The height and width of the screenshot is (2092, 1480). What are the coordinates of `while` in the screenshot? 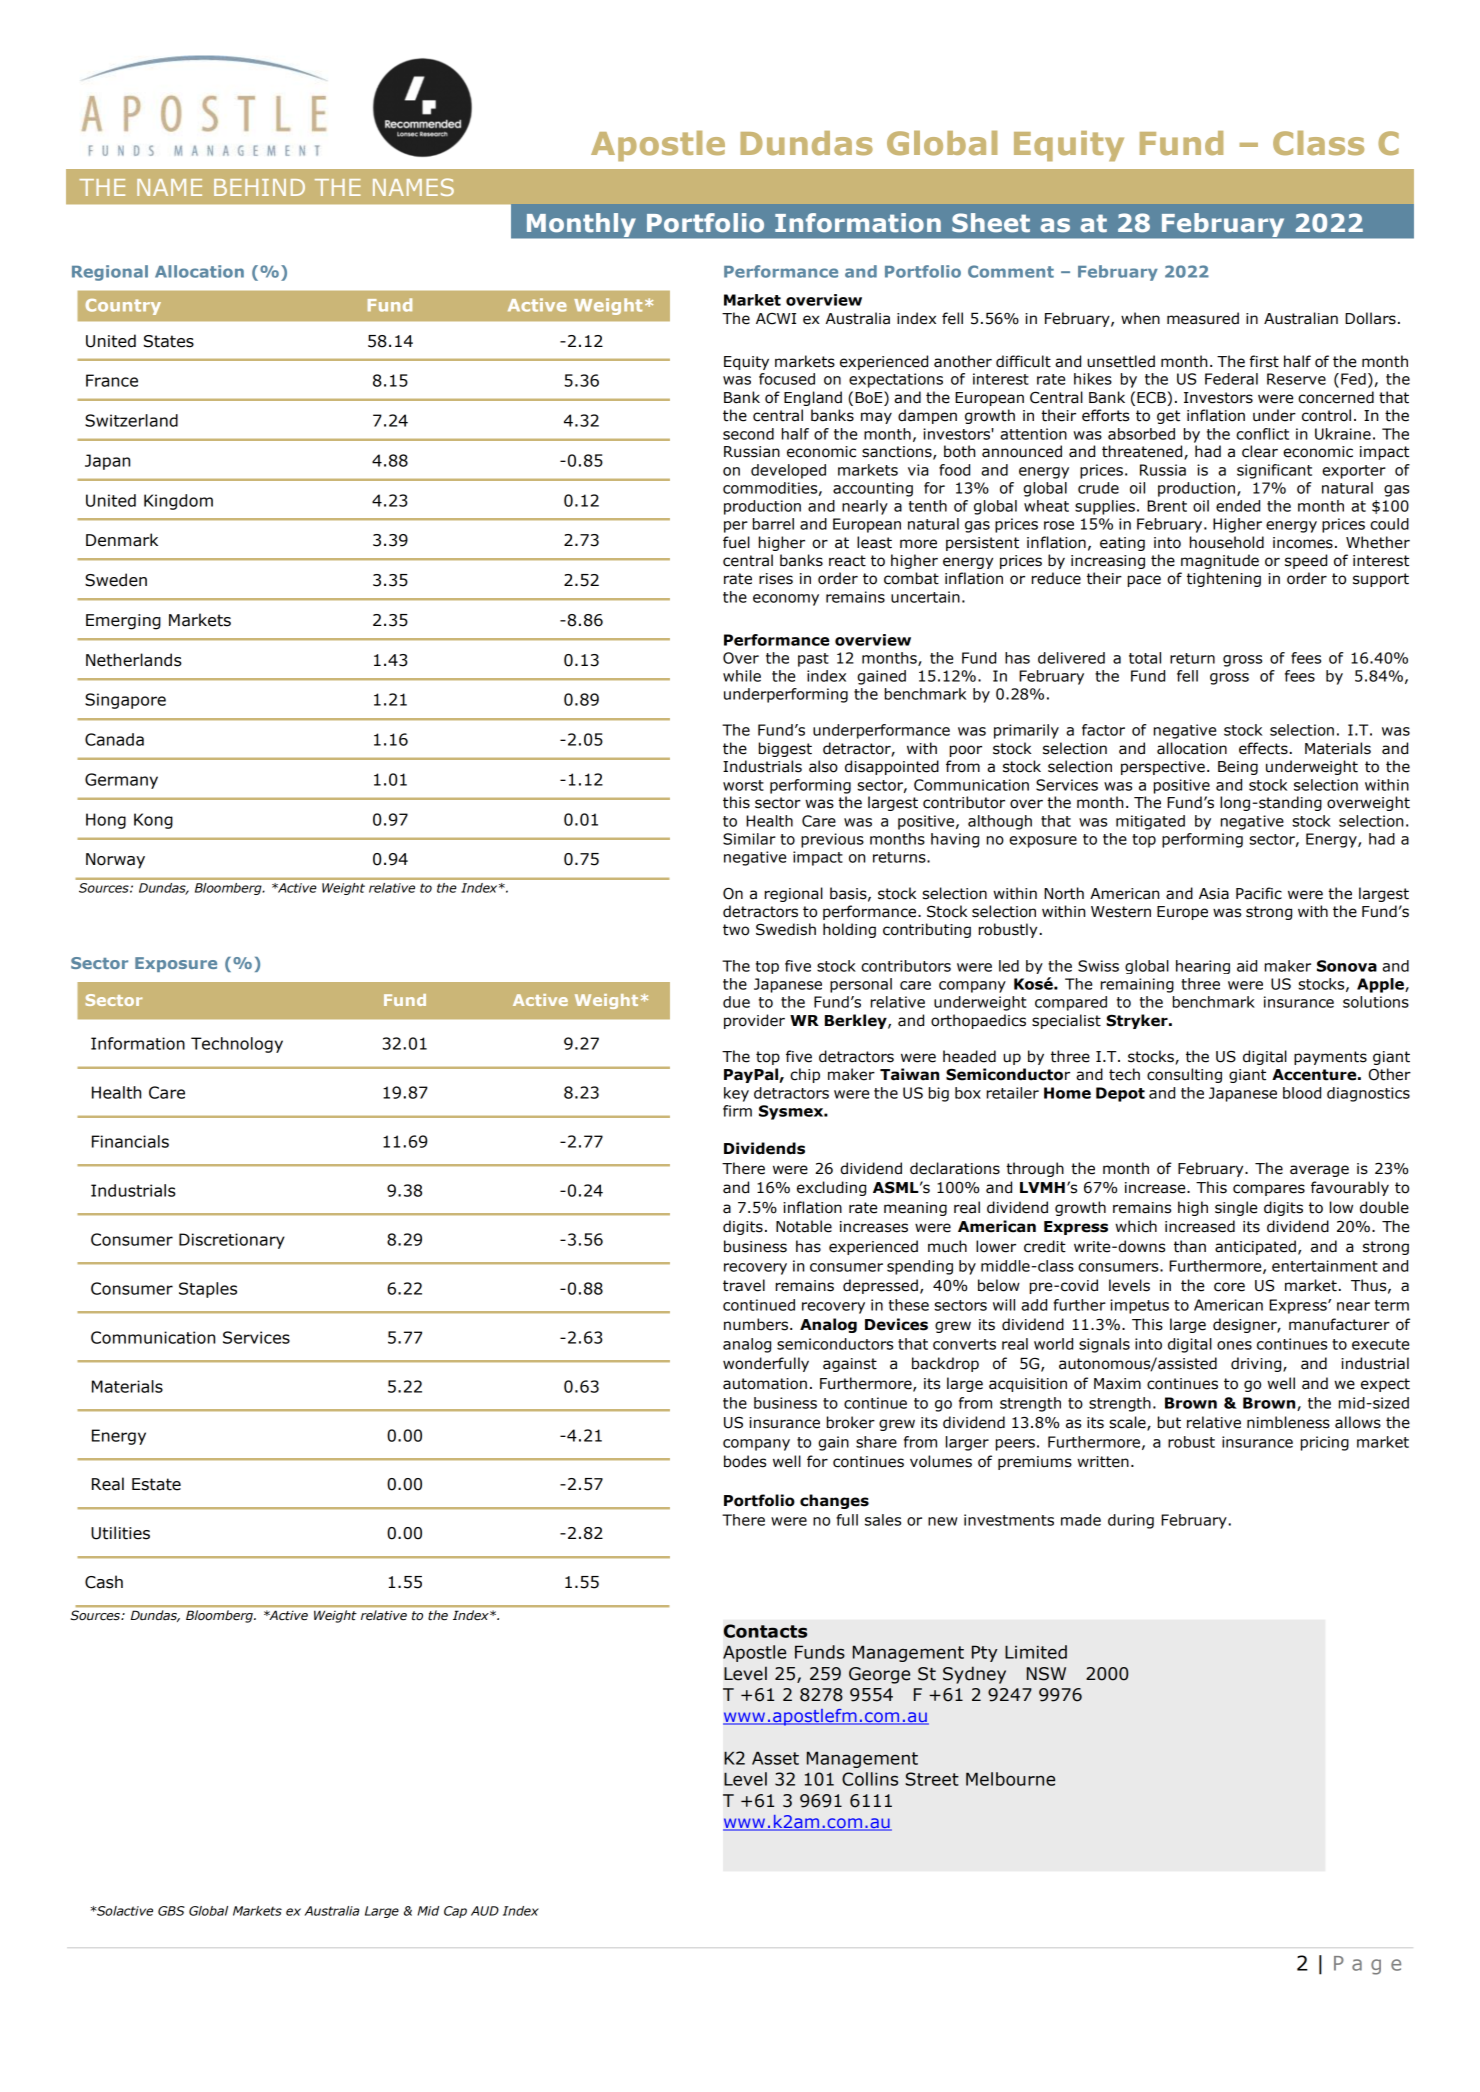 It's located at (742, 676).
